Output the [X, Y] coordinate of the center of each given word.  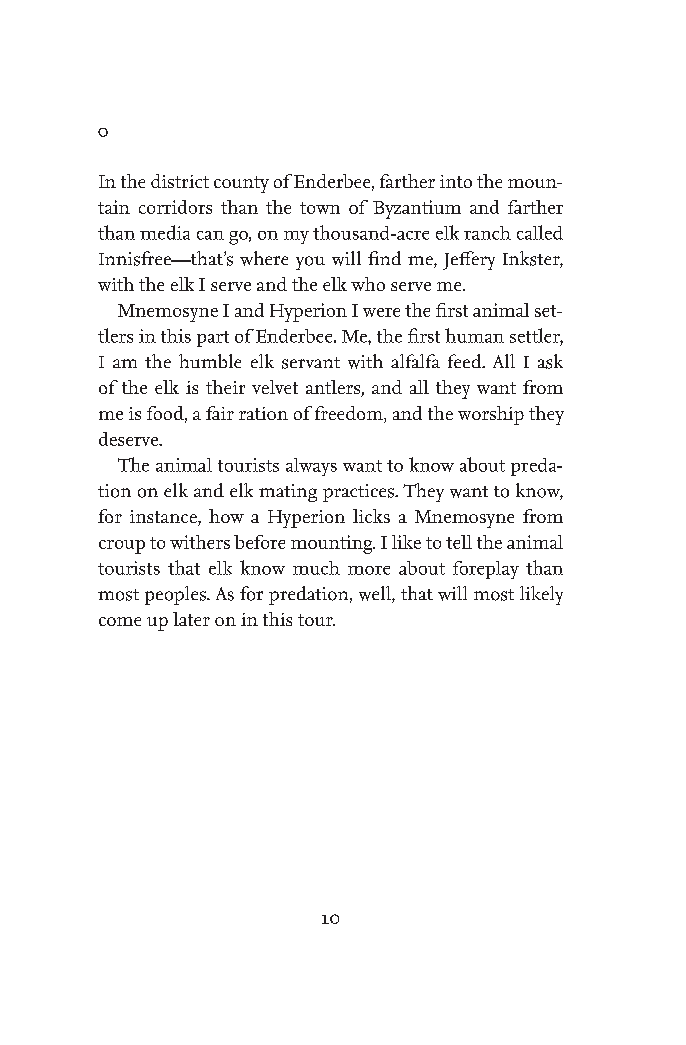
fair [220, 413]
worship [491, 415]
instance [164, 518]
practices [360, 493]
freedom [350, 414]
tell [459, 542]
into [456, 181]
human [474, 335]
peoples [176, 595]
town [320, 208]
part [213, 339]
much [316, 568]
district [180, 181]
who [368, 284]
